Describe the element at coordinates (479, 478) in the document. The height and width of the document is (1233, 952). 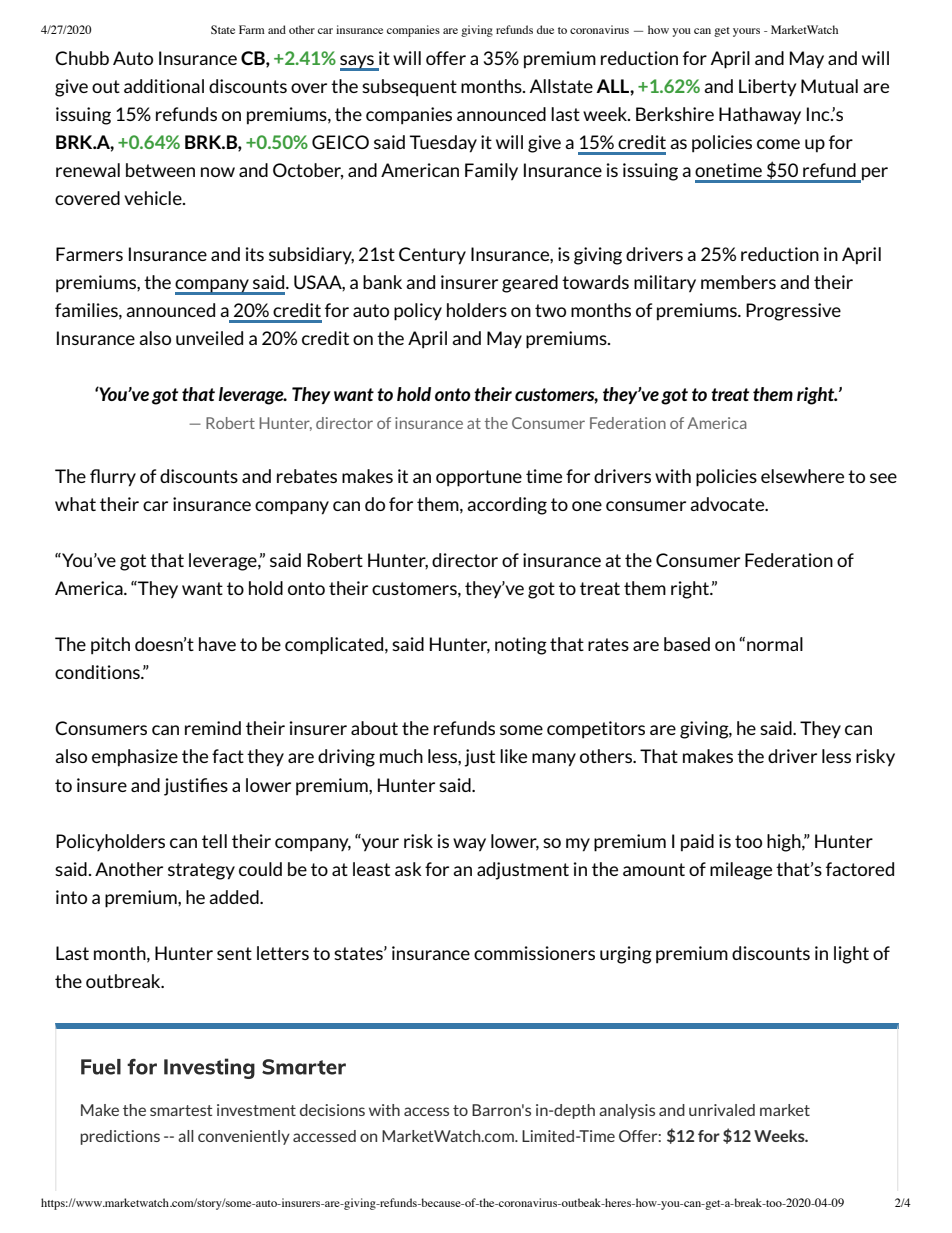
I see `opportune` at that location.
